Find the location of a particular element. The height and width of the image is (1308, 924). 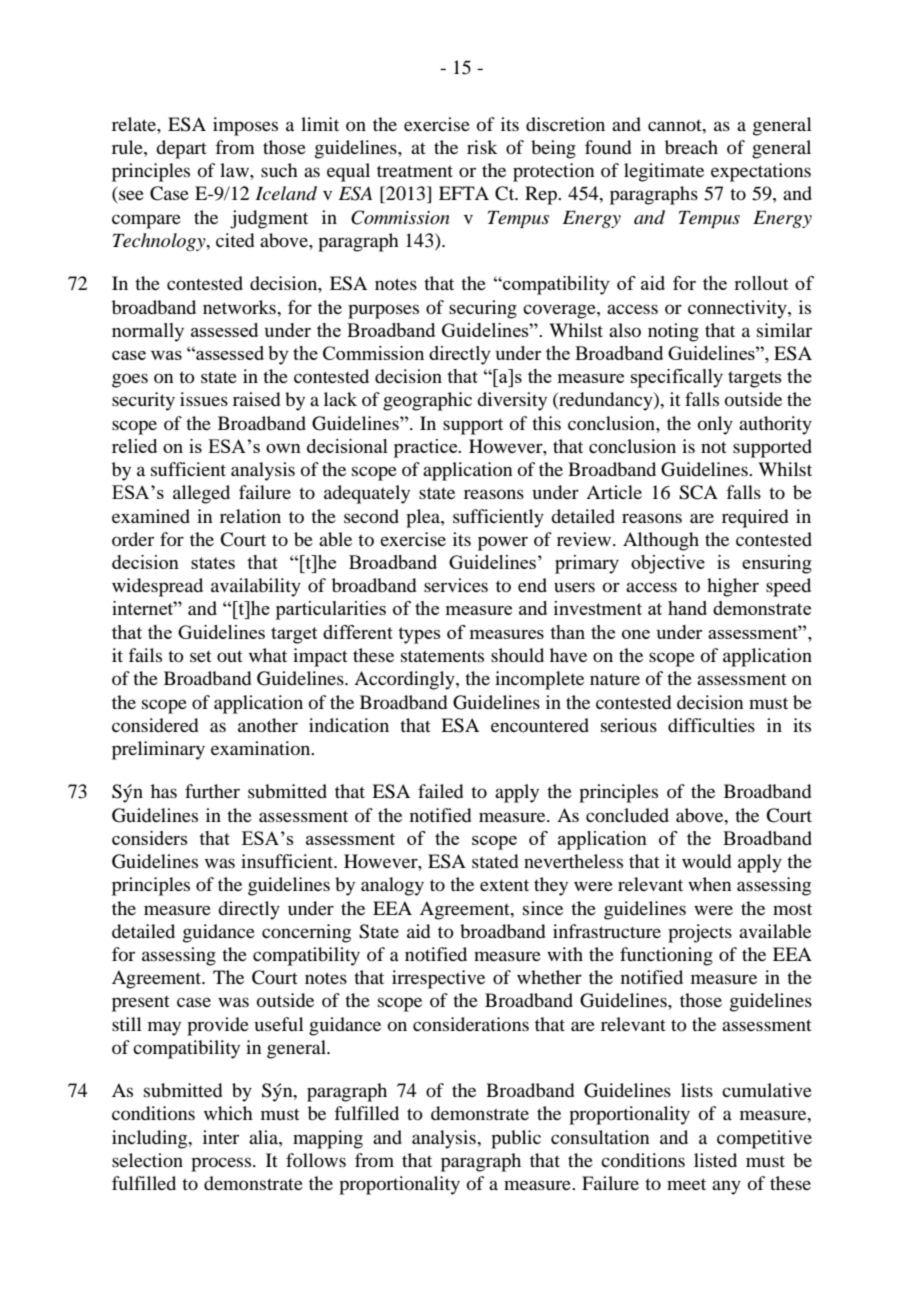

considers is located at coordinates (150, 838).
